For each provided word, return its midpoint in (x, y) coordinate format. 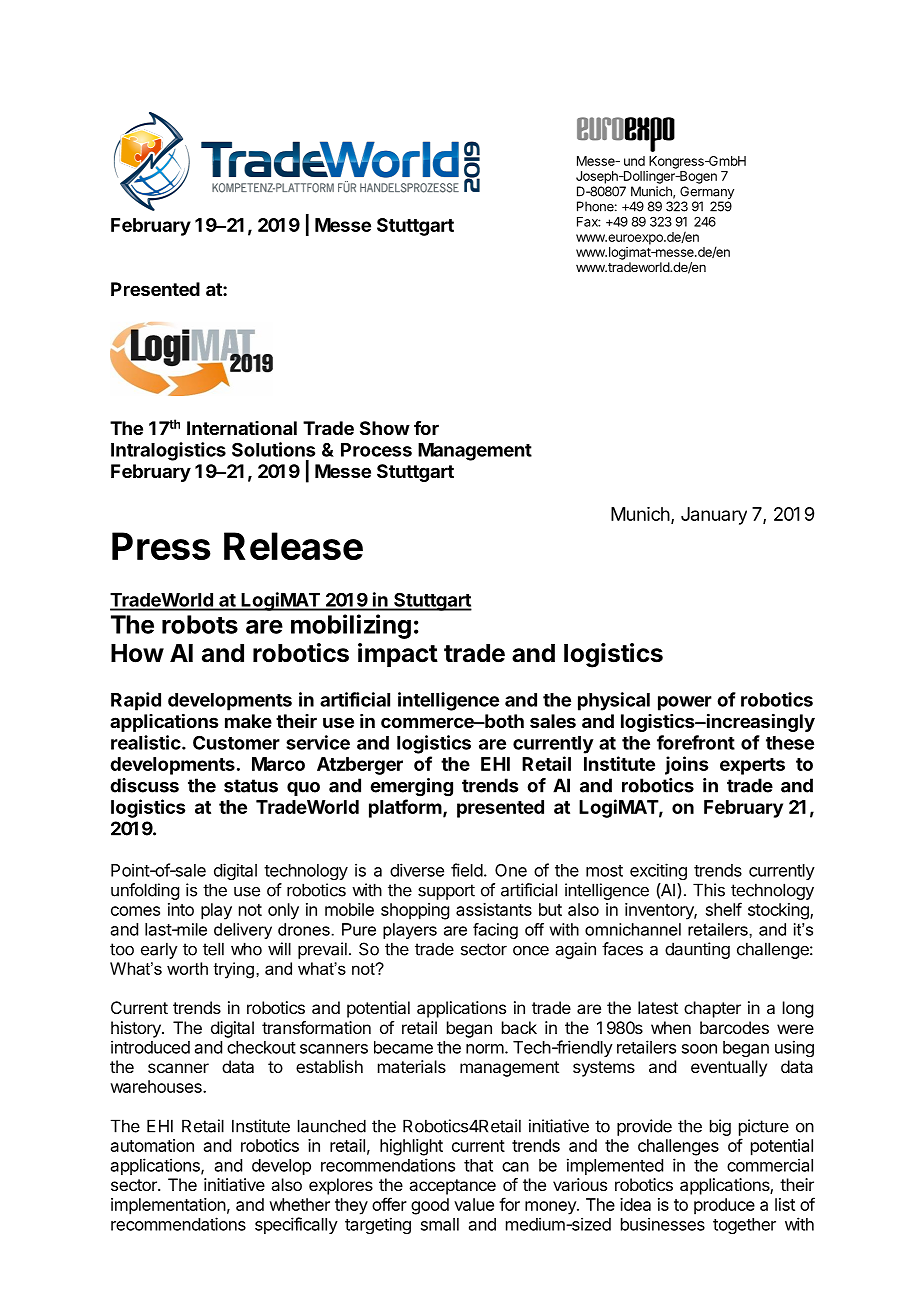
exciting (658, 871)
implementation (168, 1206)
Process (376, 450)
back (519, 1027)
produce (724, 1206)
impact (398, 655)
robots (200, 624)
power (685, 703)
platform (405, 808)
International (242, 428)
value (474, 1204)
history (137, 1029)
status (251, 786)
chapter (712, 1009)
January (714, 516)
